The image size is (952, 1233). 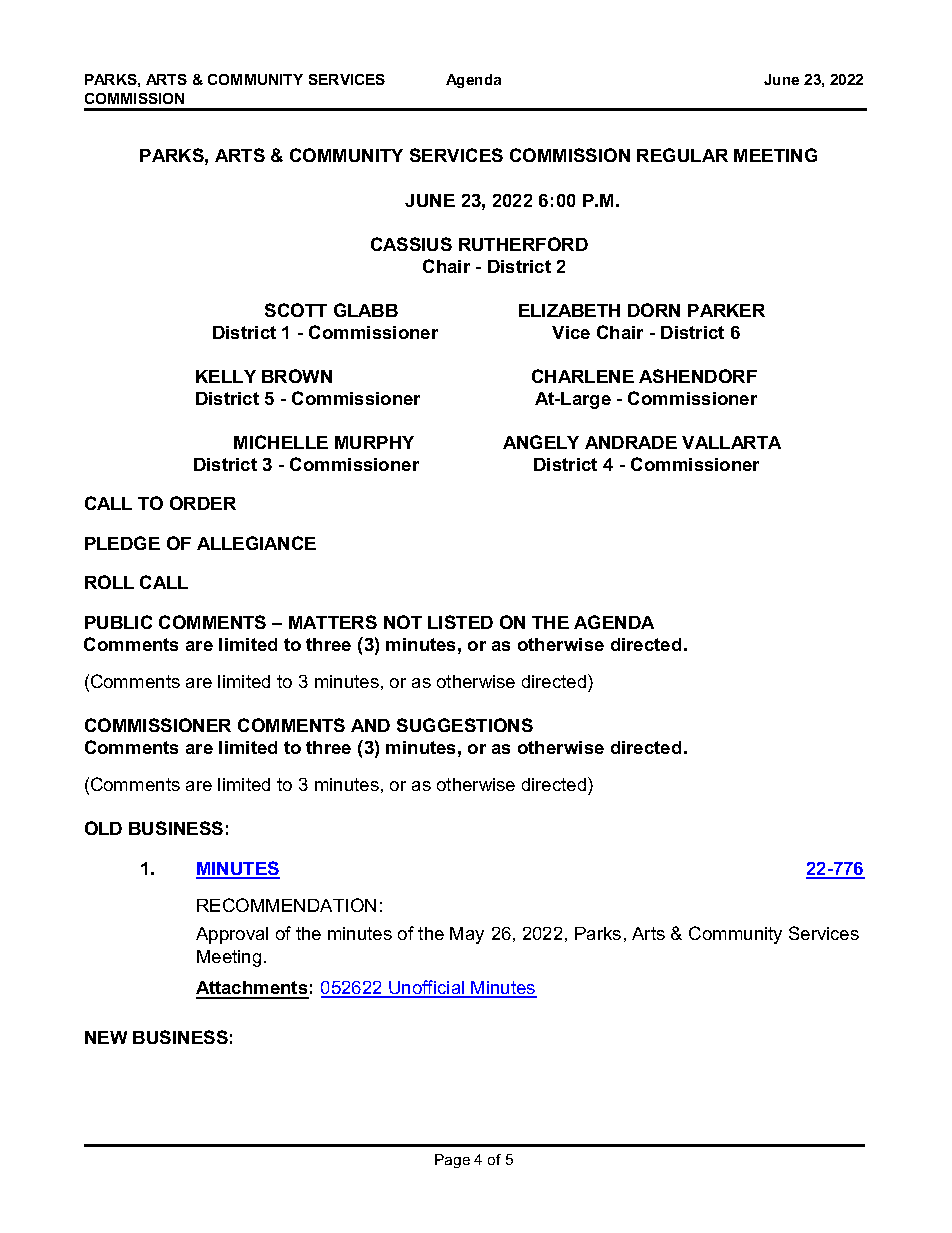 What do you see at coordinates (403, 622) in the document?
I see `NOT` at bounding box center [403, 622].
